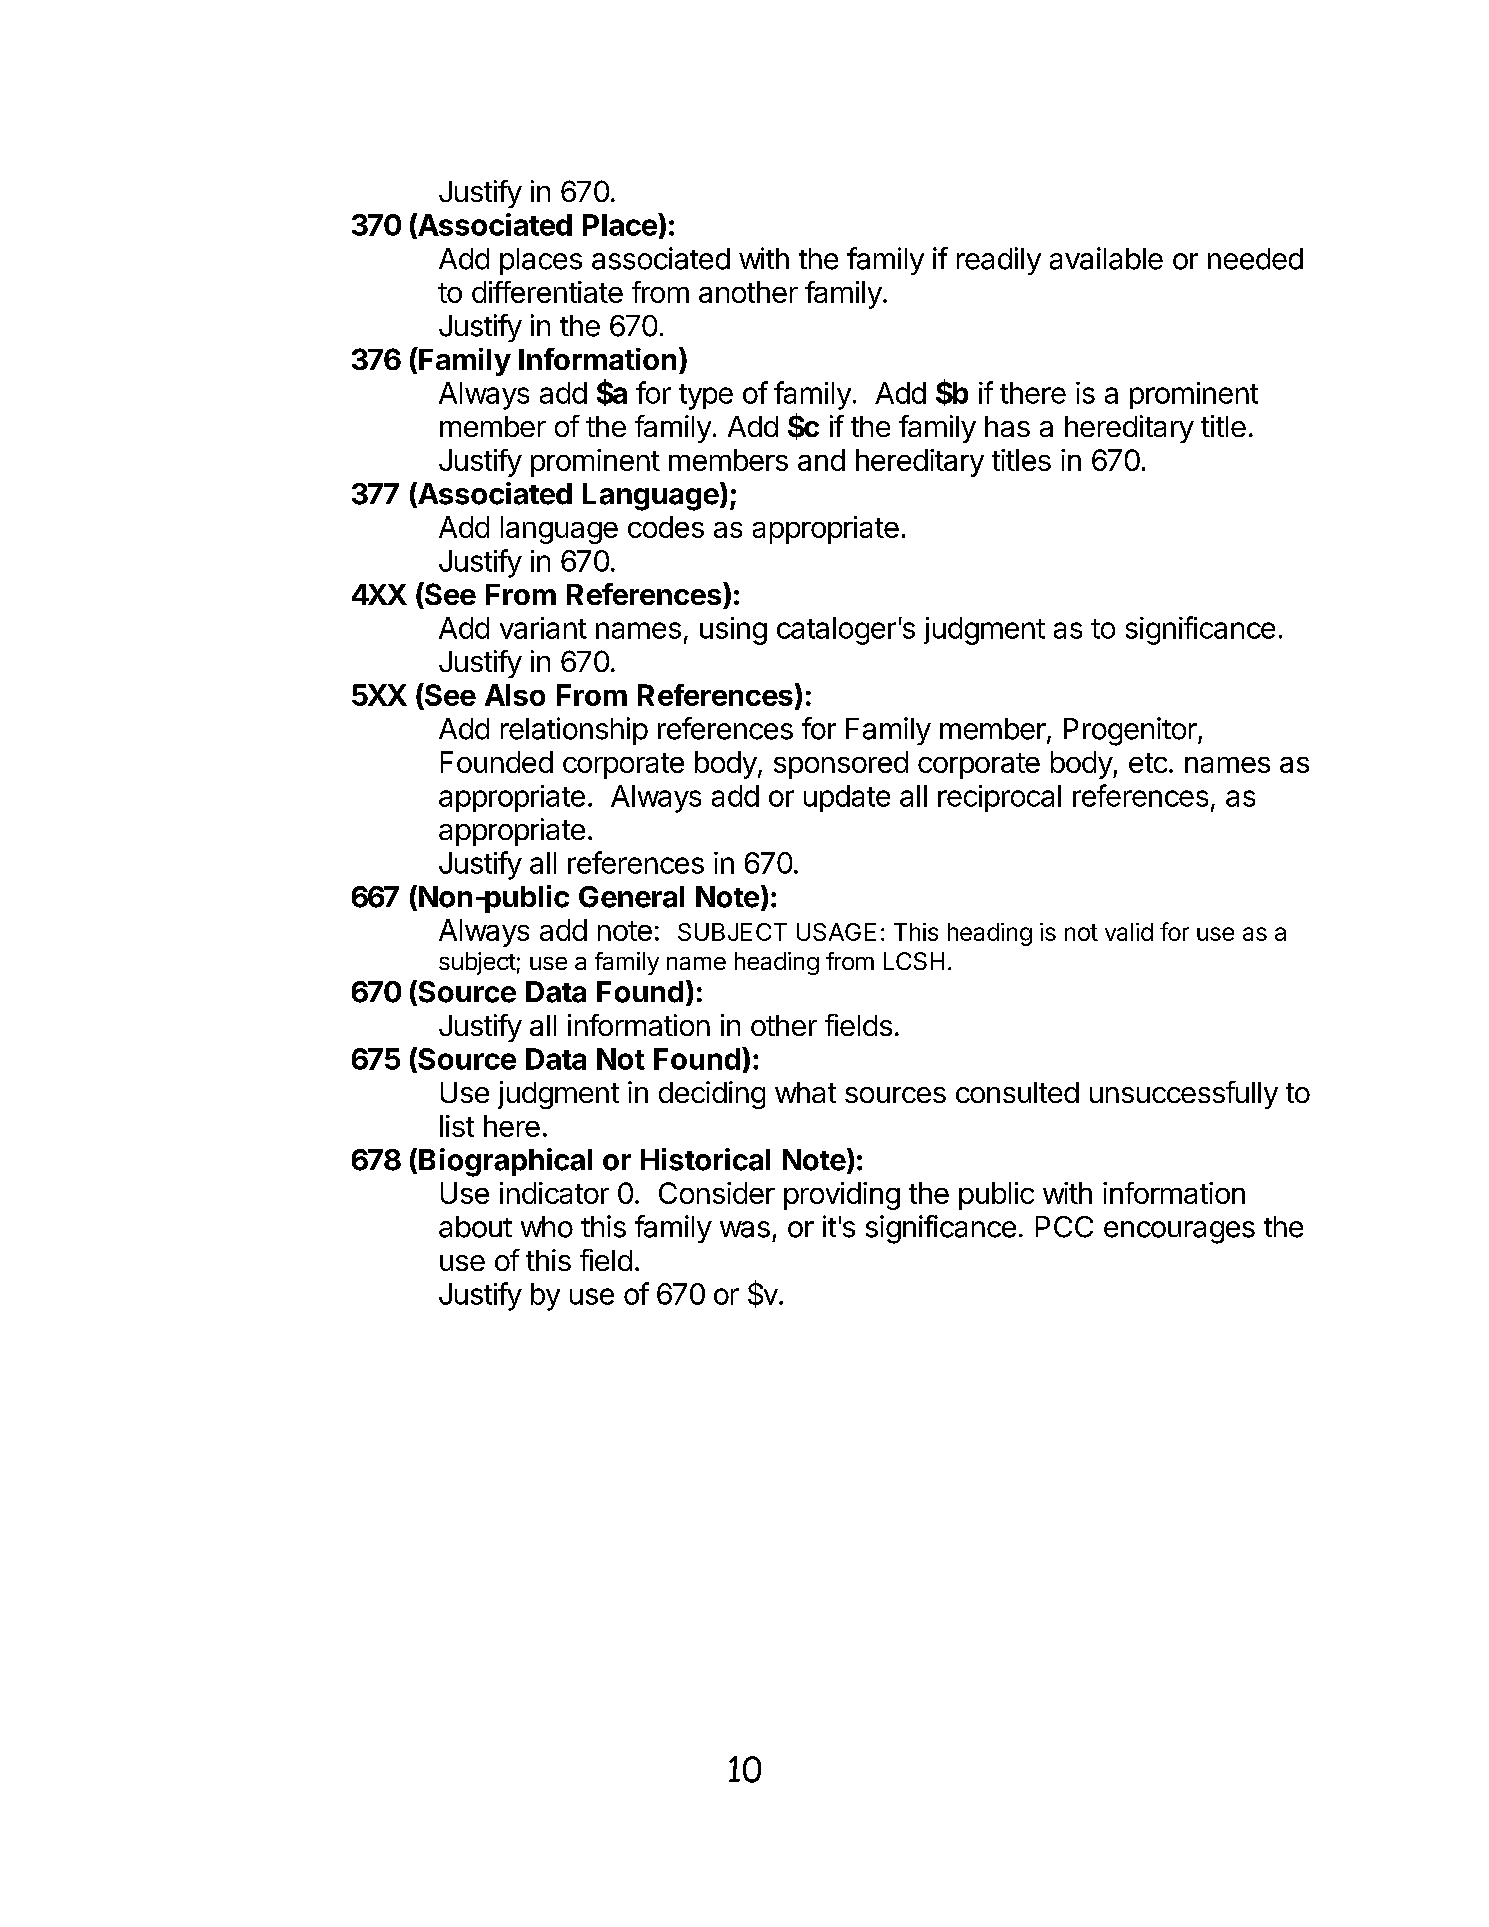 This page has height=1927, width=1489. Describe the element at coordinates (1179, 1232) in the page. I see `encourages` at that location.
